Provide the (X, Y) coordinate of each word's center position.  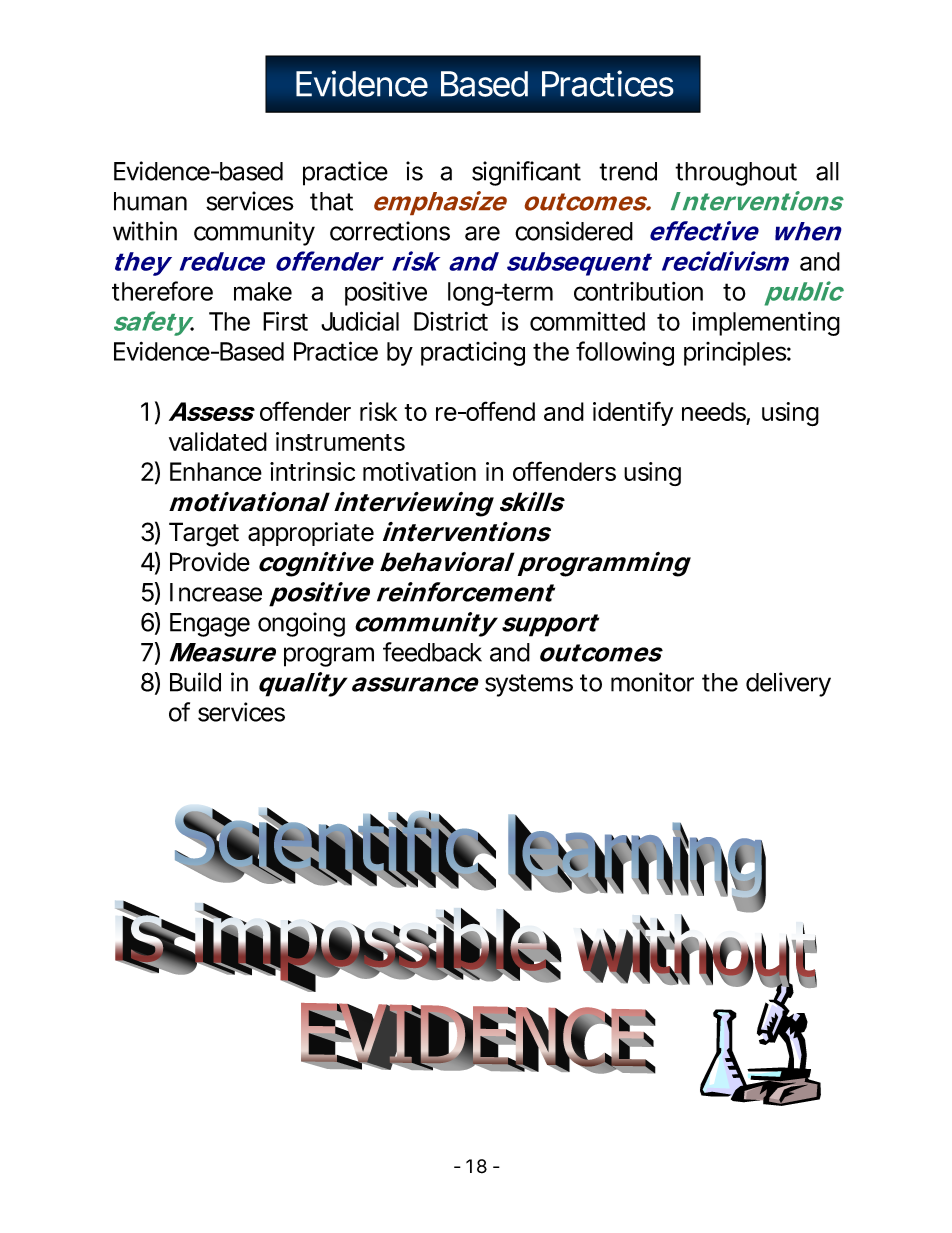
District (451, 321)
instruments (340, 441)
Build (195, 682)
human (150, 201)
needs (714, 413)
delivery (788, 684)
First (285, 321)
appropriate (311, 534)
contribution (638, 291)
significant (526, 173)
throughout (736, 174)
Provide (210, 562)
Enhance (216, 471)
